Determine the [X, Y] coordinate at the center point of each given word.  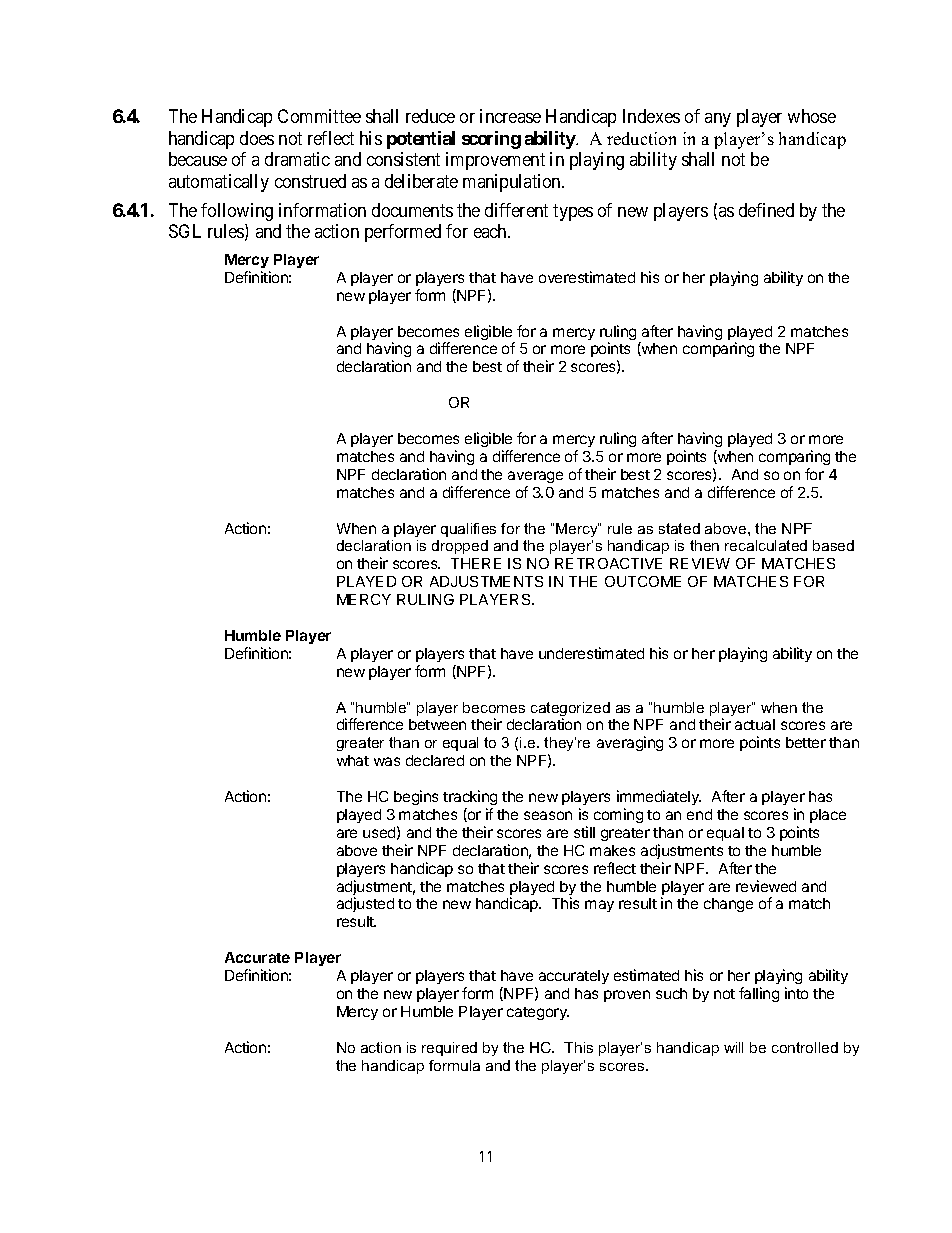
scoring [491, 140]
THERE [476, 563]
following [237, 212]
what [353, 760]
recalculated [766, 545]
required [449, 1049]
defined [766, 210]
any [718, 120]
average [535, 477]
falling [759, 994]
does [257, 138]
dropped [460, 547]
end [699, 814]
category [538, 1013]
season [548, 815]
